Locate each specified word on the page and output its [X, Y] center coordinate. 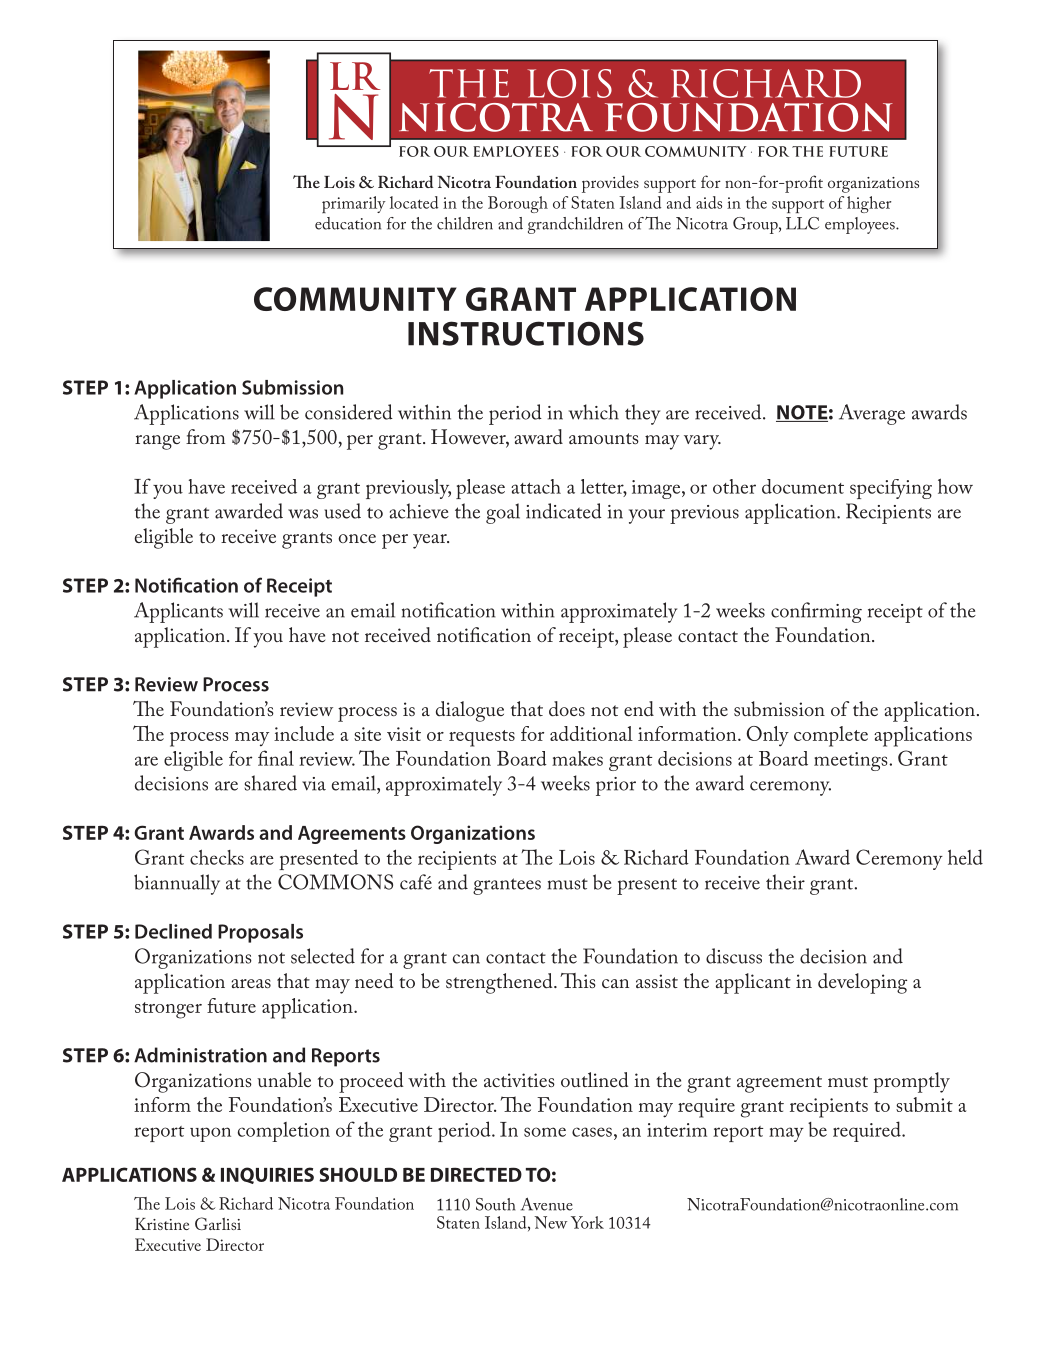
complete [831, 736]
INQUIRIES [267, 1175]
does [567, 708]
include [304, 733]
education [348, 223]
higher [869, 204]
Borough [518, 204]
